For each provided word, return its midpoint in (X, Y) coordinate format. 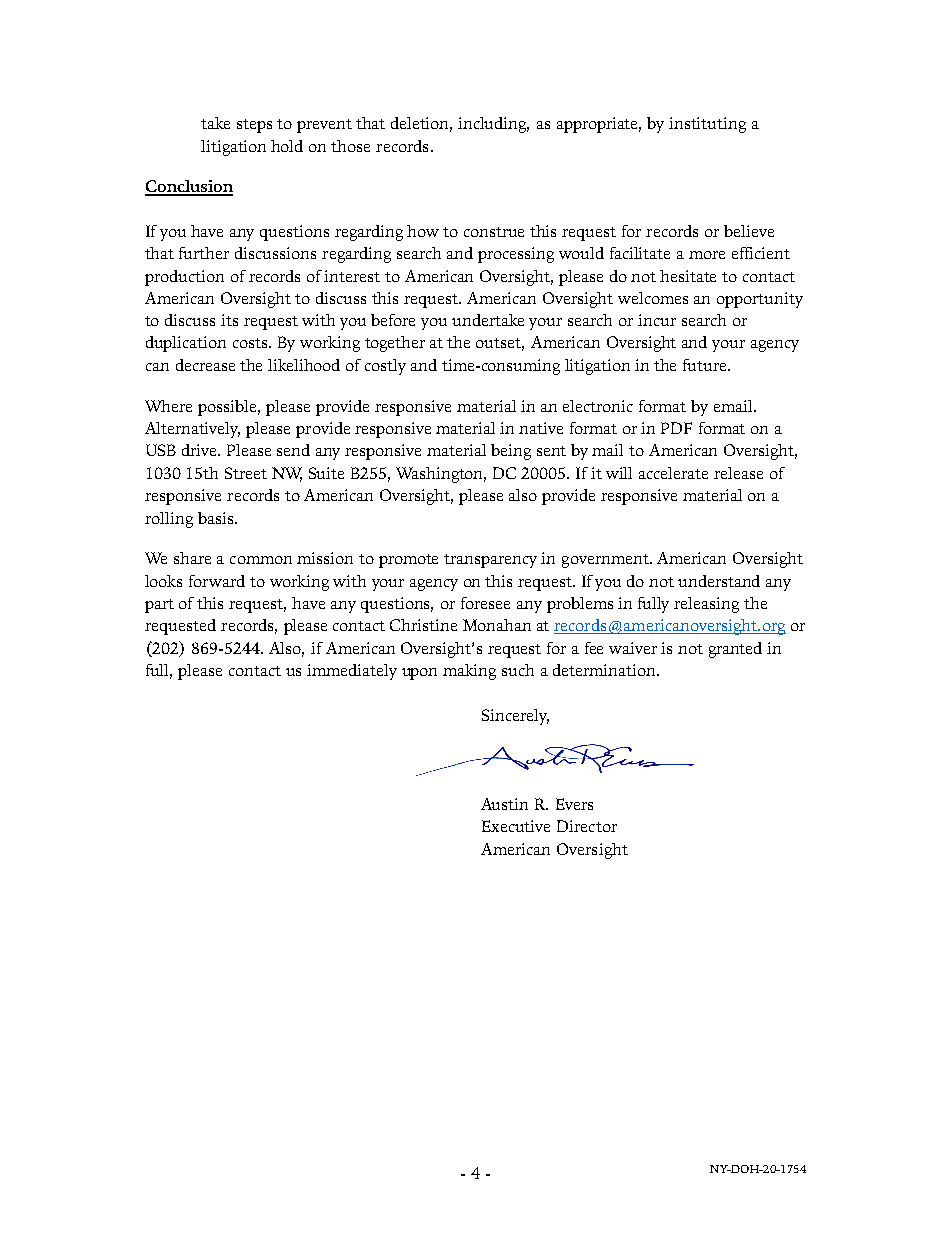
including (493, 125)
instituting (707, 125)
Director (587, 826)
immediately (352, 672)
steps (254, 126)
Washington (441, 475)
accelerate (673, 473)
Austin (504, 804)
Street (246, 473)
